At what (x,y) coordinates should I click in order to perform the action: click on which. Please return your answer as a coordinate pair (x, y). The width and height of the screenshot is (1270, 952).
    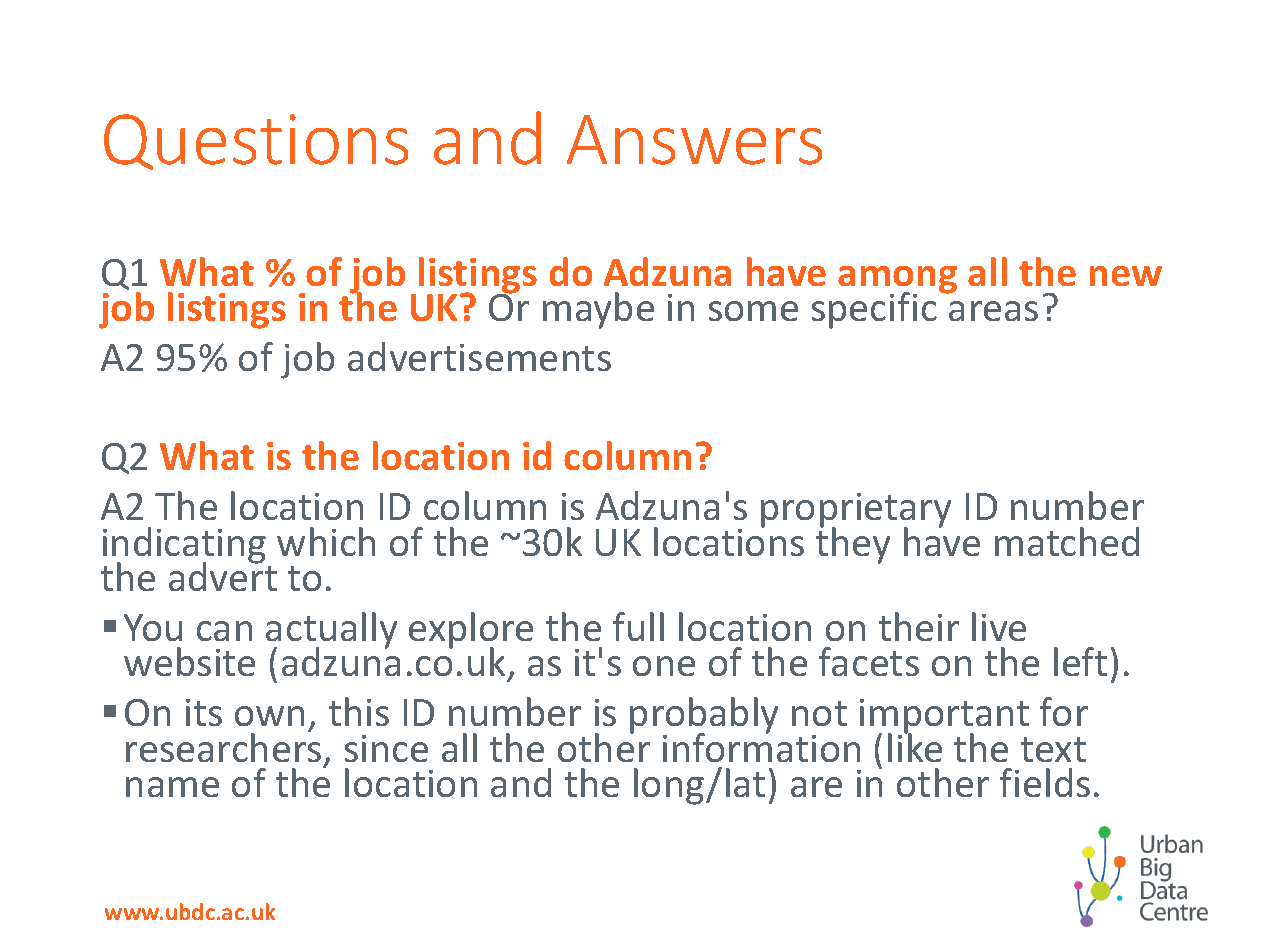
    Looking at the image, I should click on (326, 541).
